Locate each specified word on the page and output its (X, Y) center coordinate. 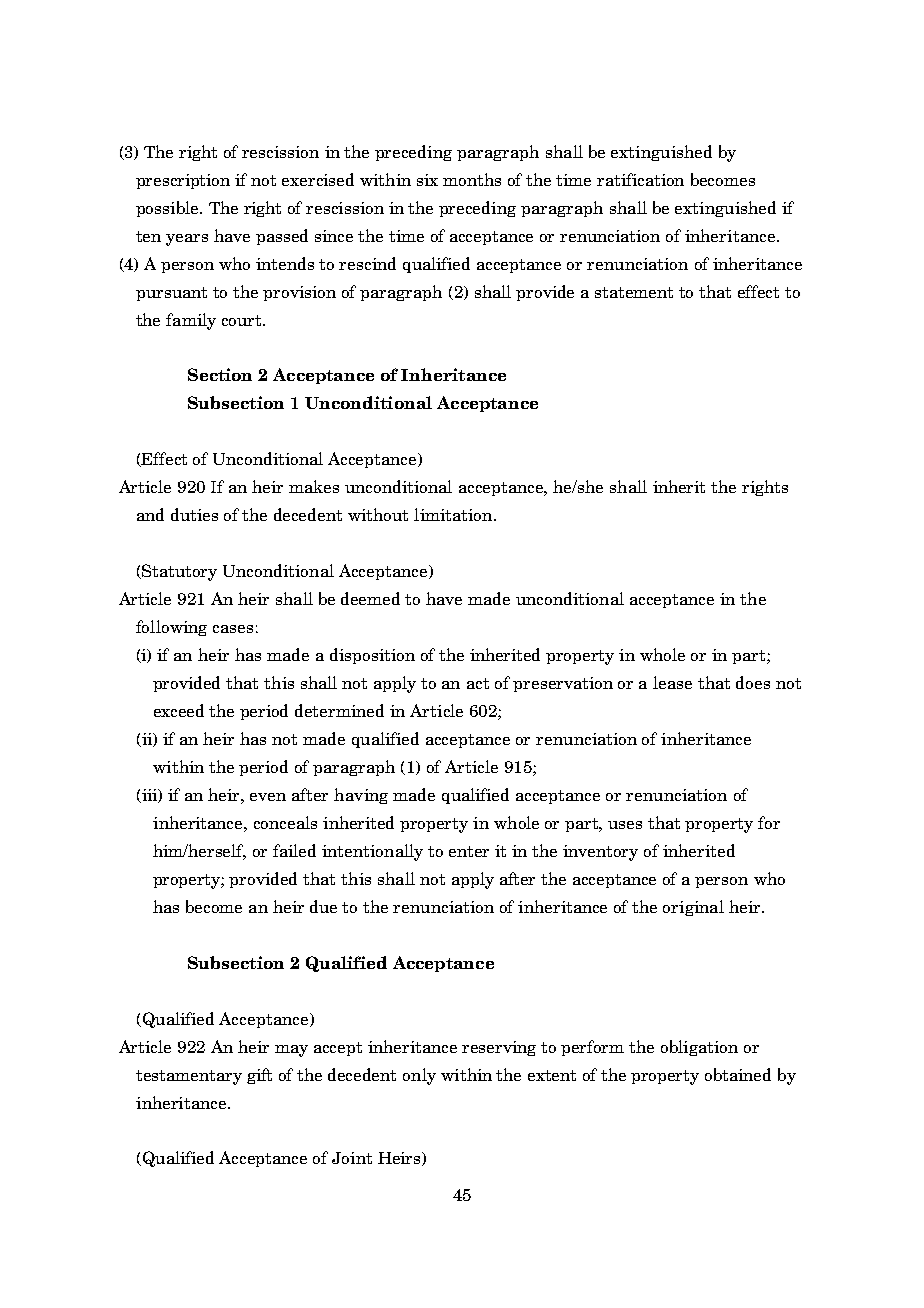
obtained (738, 1074)
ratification (640, 179)
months (472, 179)
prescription (183, 181)
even (268, 797)
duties (194, 514)
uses (625, 825)
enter (469, 851)
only (419, 1076)
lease (672, 682)
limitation (454, 514)
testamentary (189, 1077)
